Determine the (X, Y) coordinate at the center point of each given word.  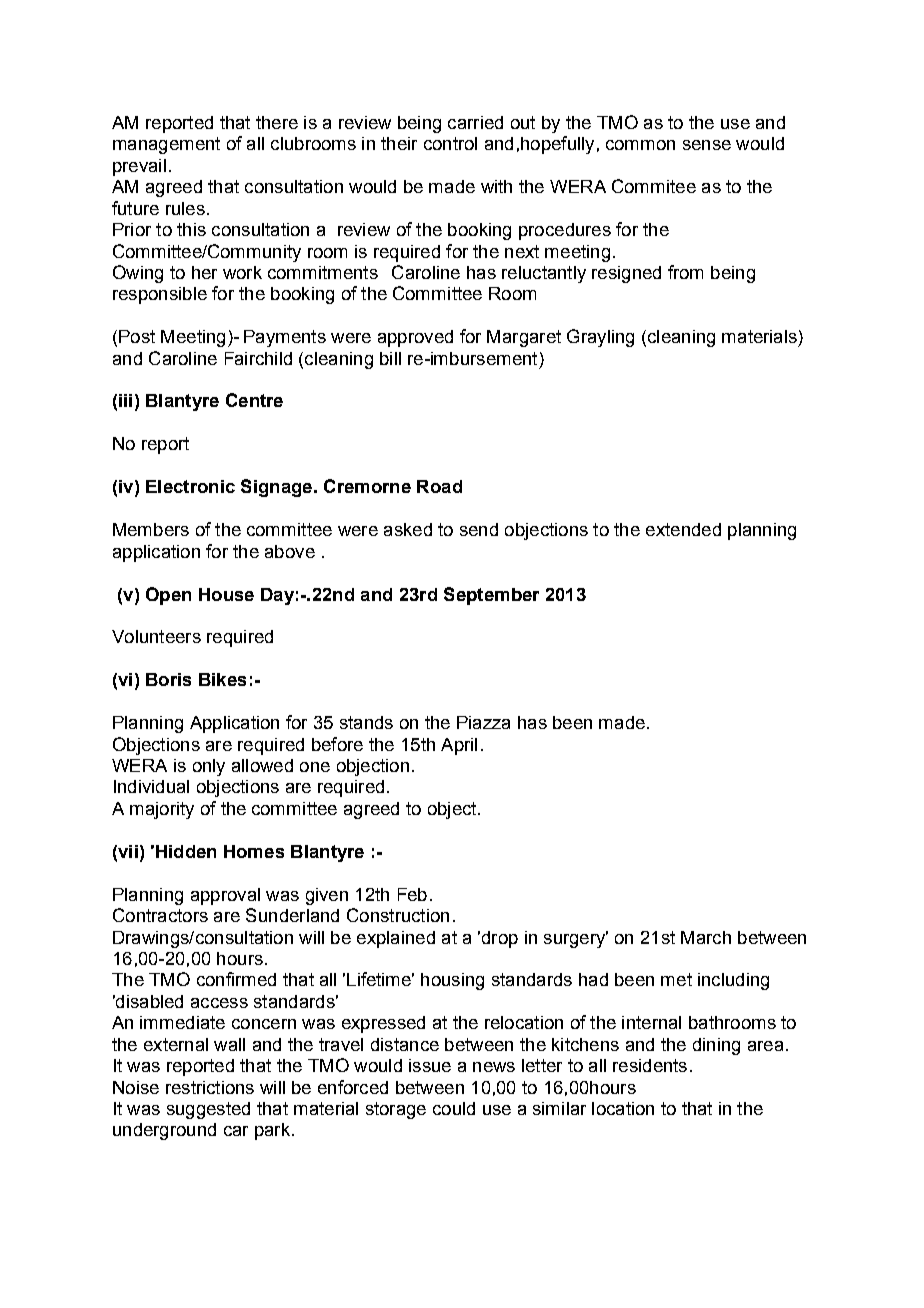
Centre (254, 400)
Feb (412, 894)
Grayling (600, 338)
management (166, 145)
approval (225, 896)
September (491, 596)
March (706, 937)
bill (390, 358)
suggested (208, 1110)
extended (683, 529)
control (450, 143)
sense (707, 145)
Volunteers (156, 636)
